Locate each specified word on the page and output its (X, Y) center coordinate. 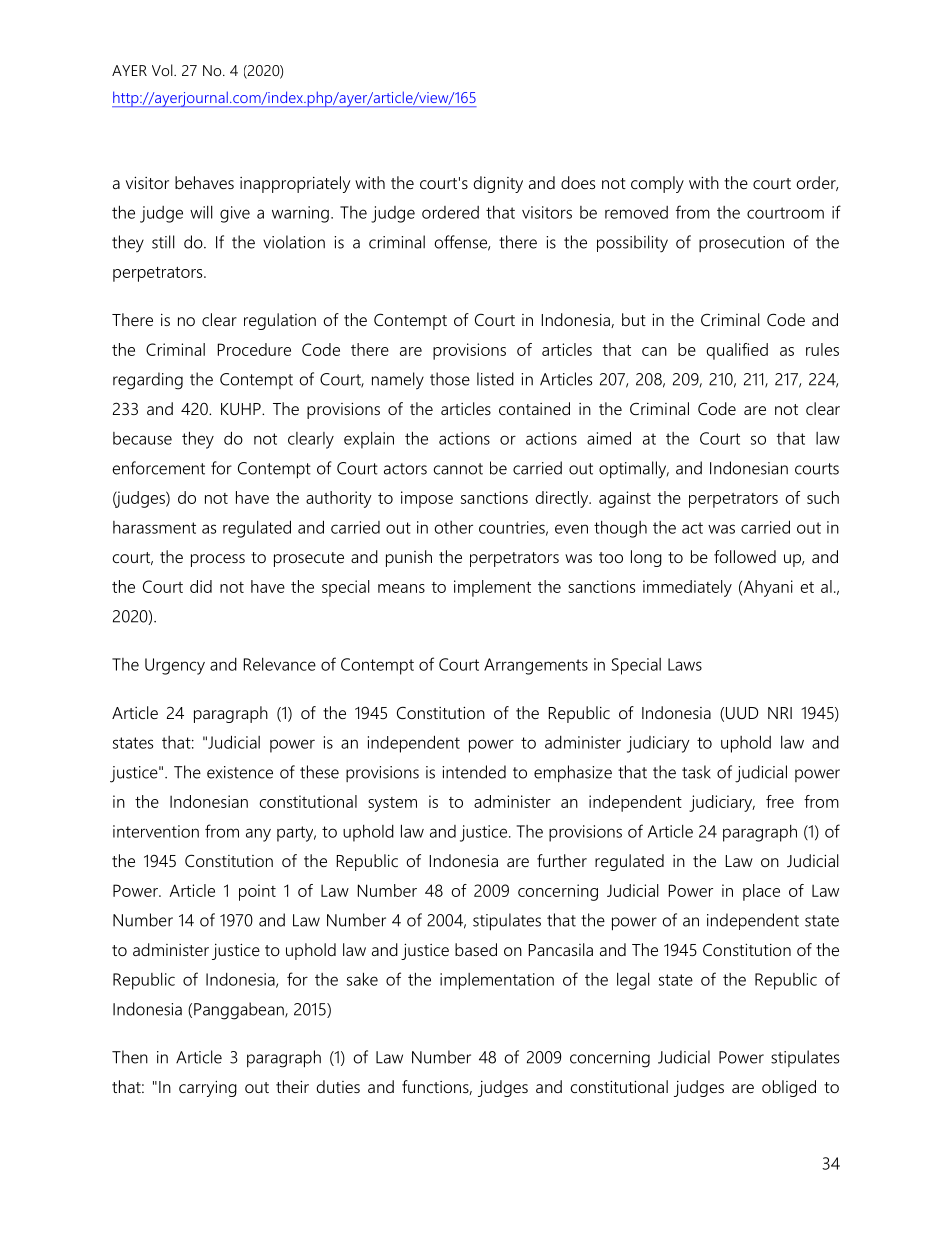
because (142, 438)
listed (495, 379)
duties (338, 1086)
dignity (498, 184)
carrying (208, 1088)
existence (240, 772)
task (696, 772)
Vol (163, 70)
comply (657, 184)
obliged (789, 1088)
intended (474, 772)
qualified (737, 351)
